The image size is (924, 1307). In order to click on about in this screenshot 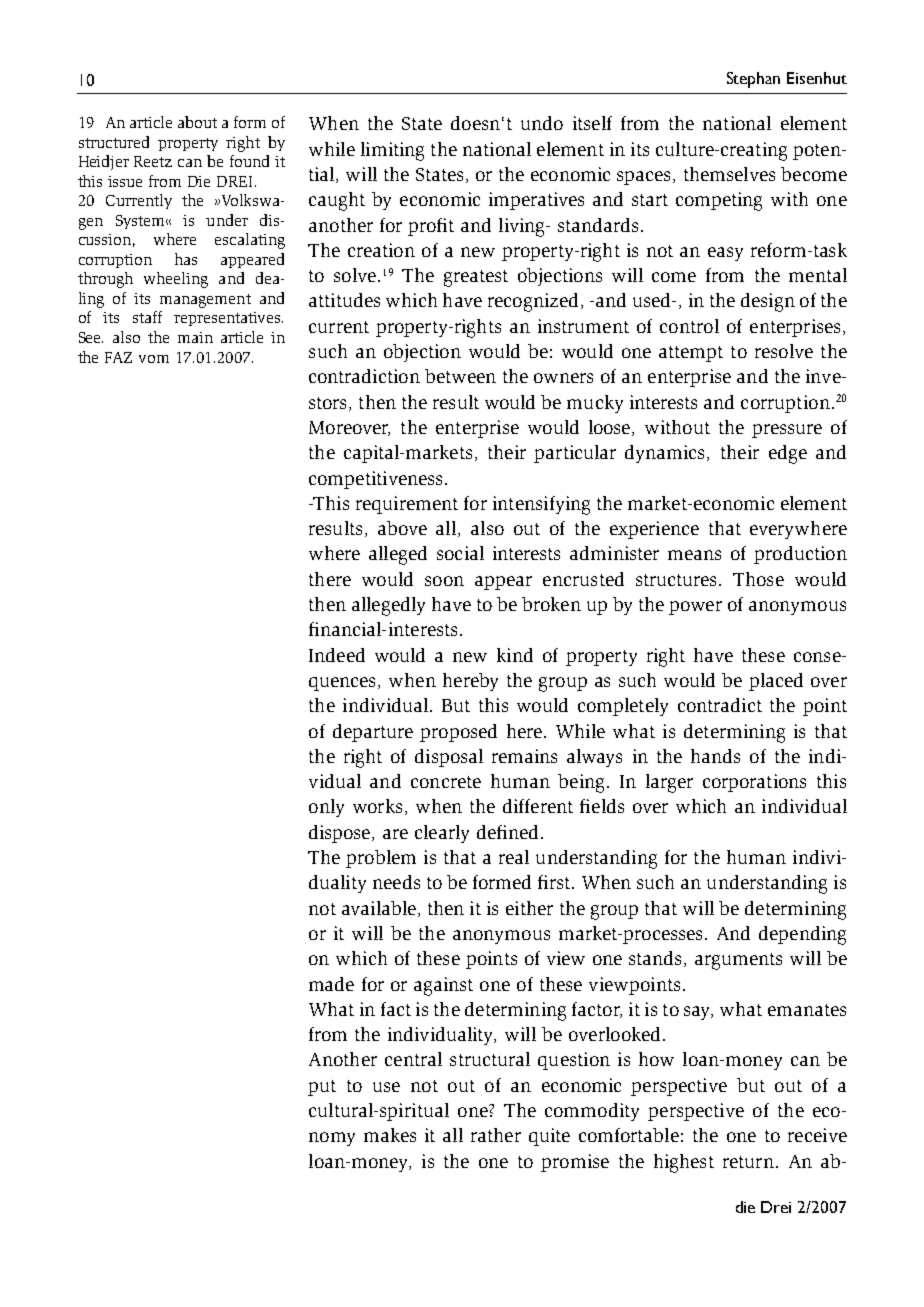, I will do `click(197, 122)`.
